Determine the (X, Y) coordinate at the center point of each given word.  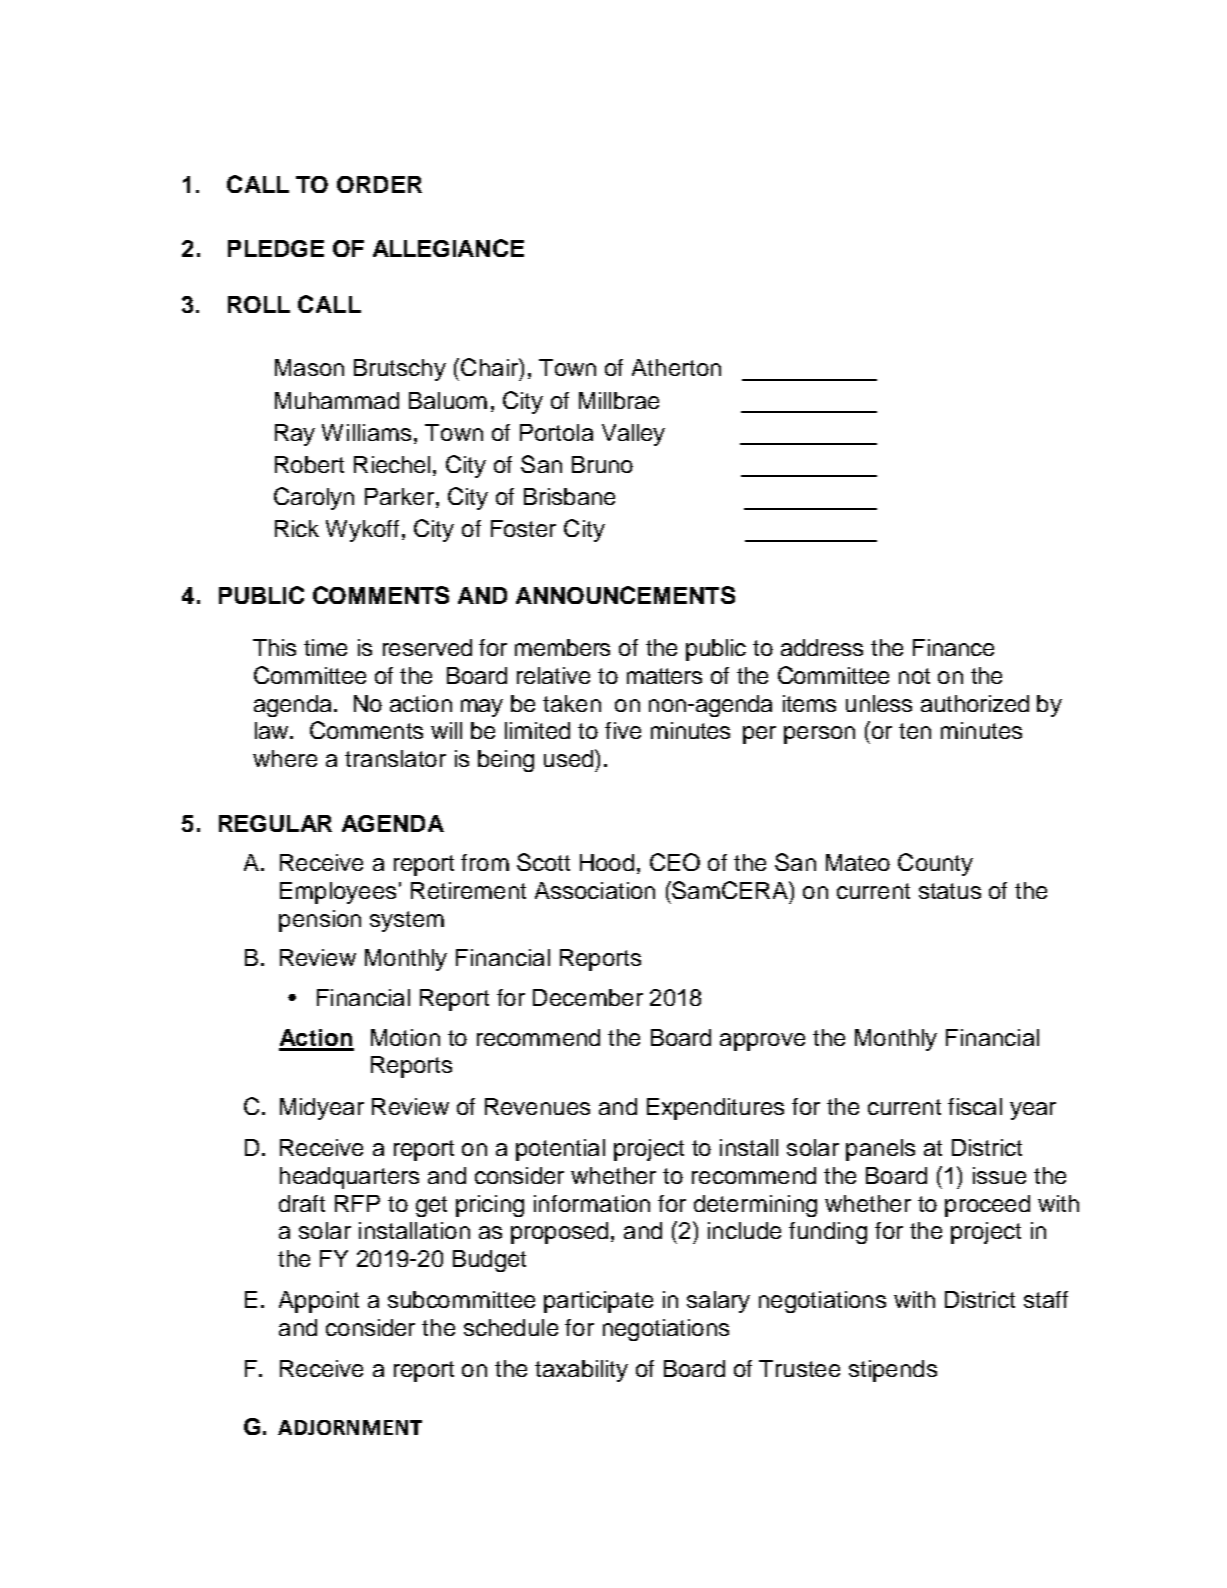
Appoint (319, 1302)
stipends (893, 1371)
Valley (633, 435)
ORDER (379, 184)
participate (598, 1302)
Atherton (676, 367)
